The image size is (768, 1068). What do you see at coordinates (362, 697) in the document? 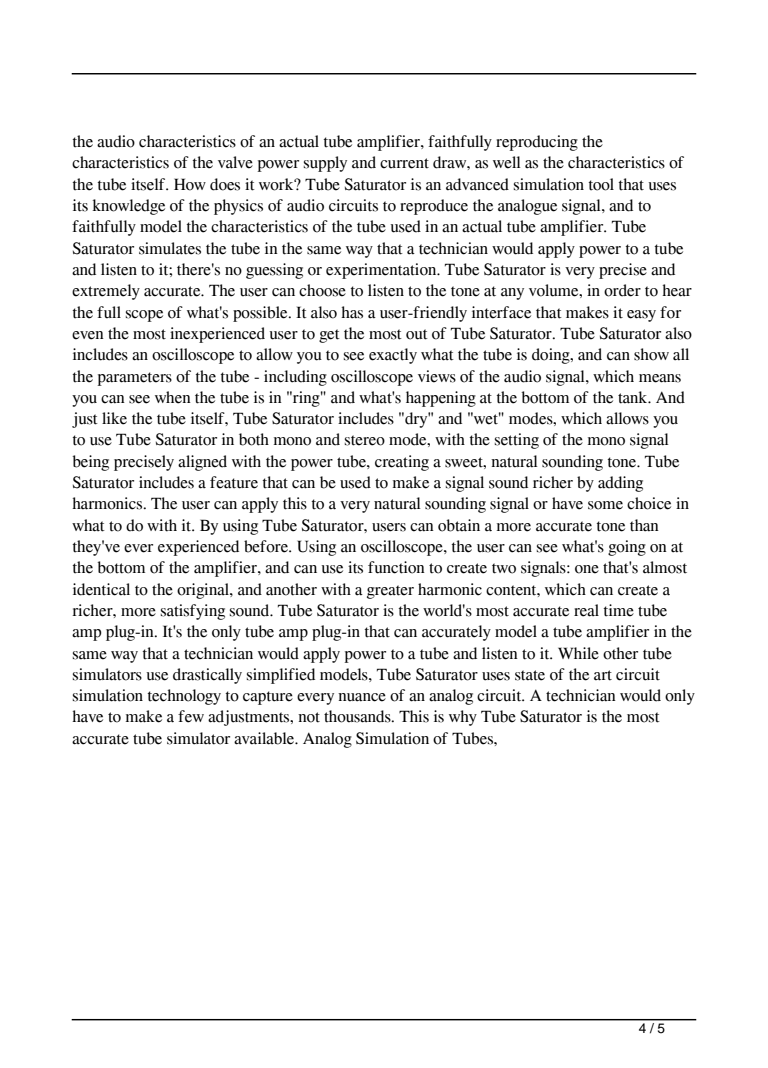
I see `nuance` at bounding box center [362, 697].
